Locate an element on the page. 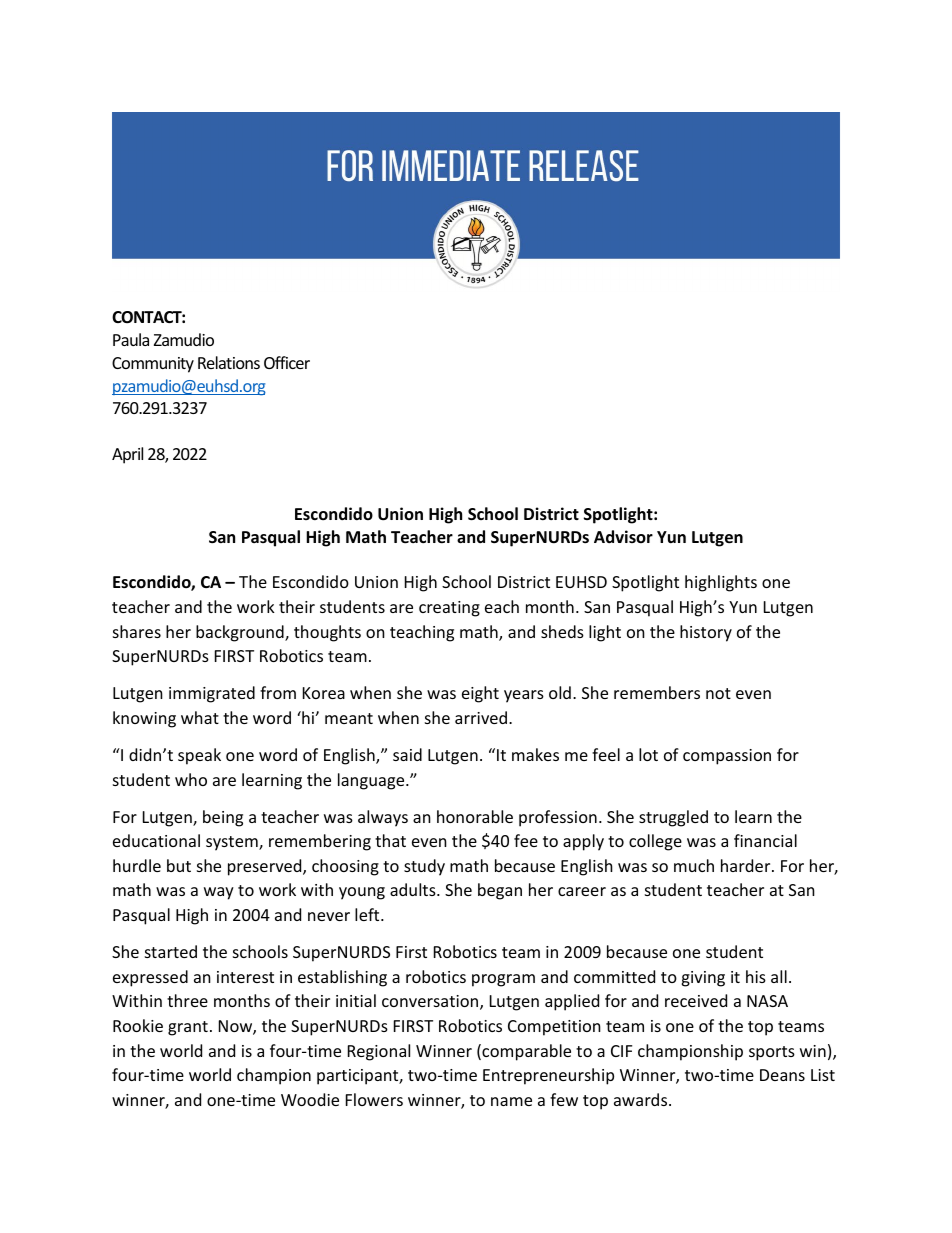 Image resolution: width=952 pixels, height=1233 pixels. arrived is located at coordinates (481, 717).
